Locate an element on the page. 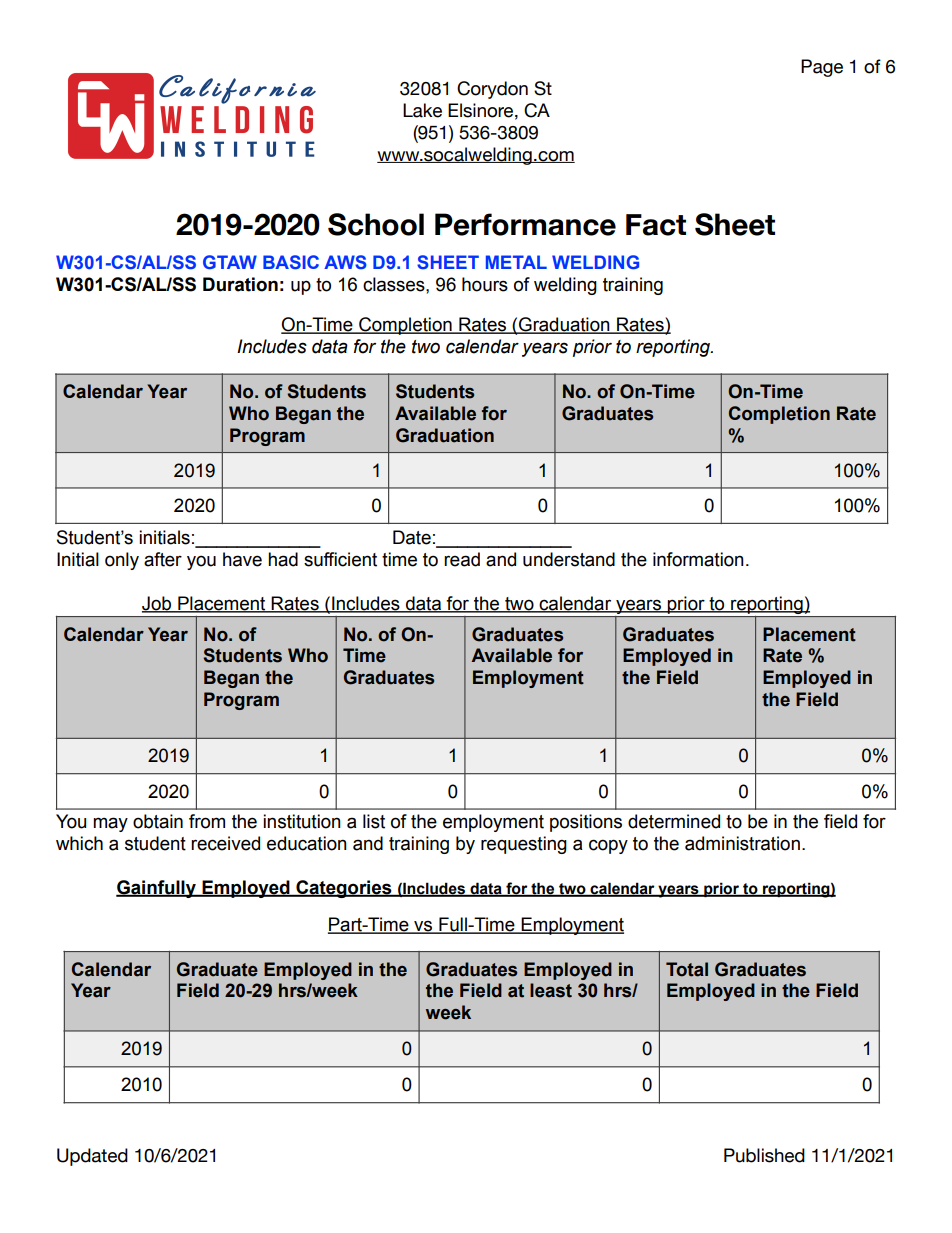 This document has height=1233, width=952. Job is located at coordinates (158, 604).
